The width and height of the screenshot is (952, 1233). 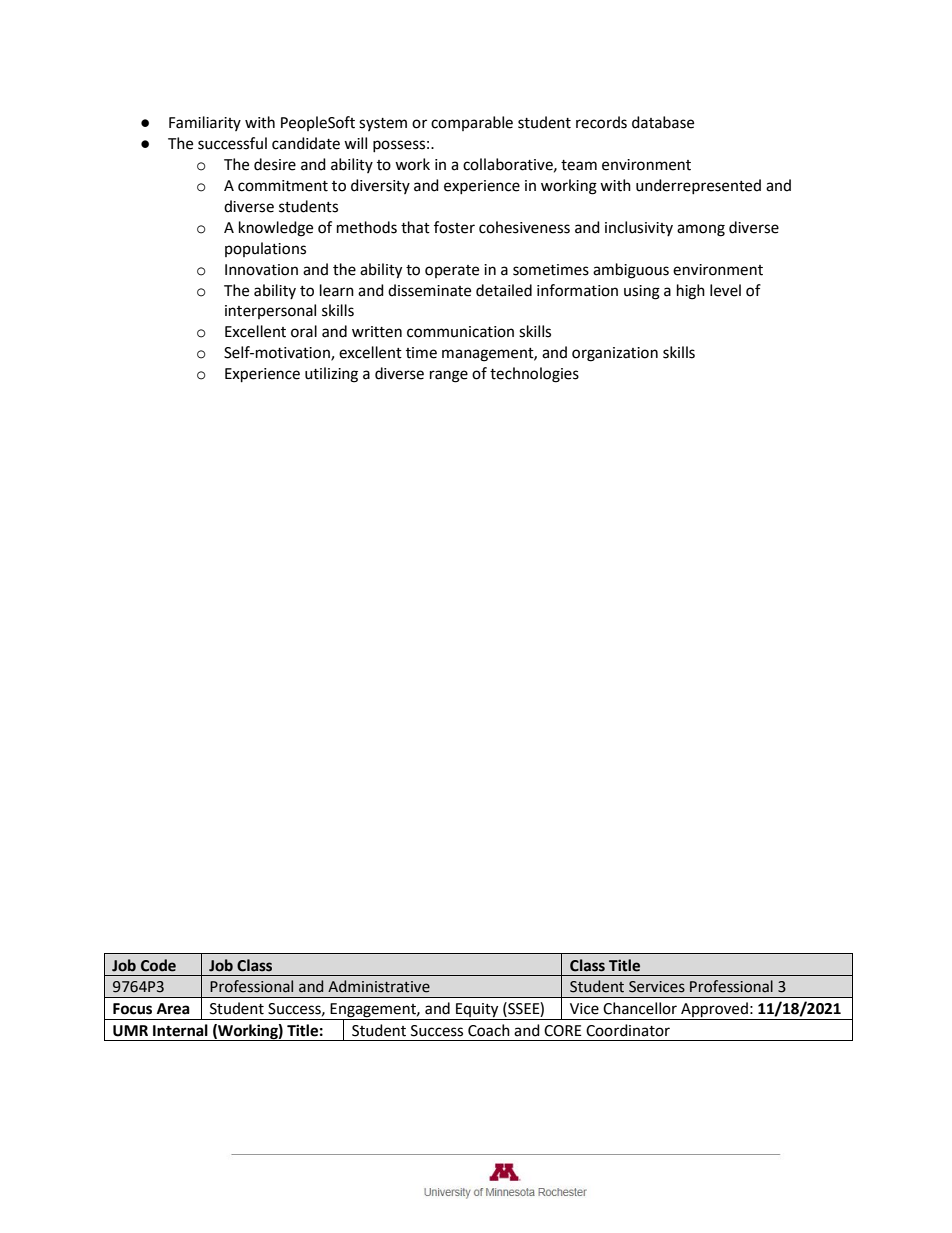 I want to click on Equity, so click(x=477, y=1011).
